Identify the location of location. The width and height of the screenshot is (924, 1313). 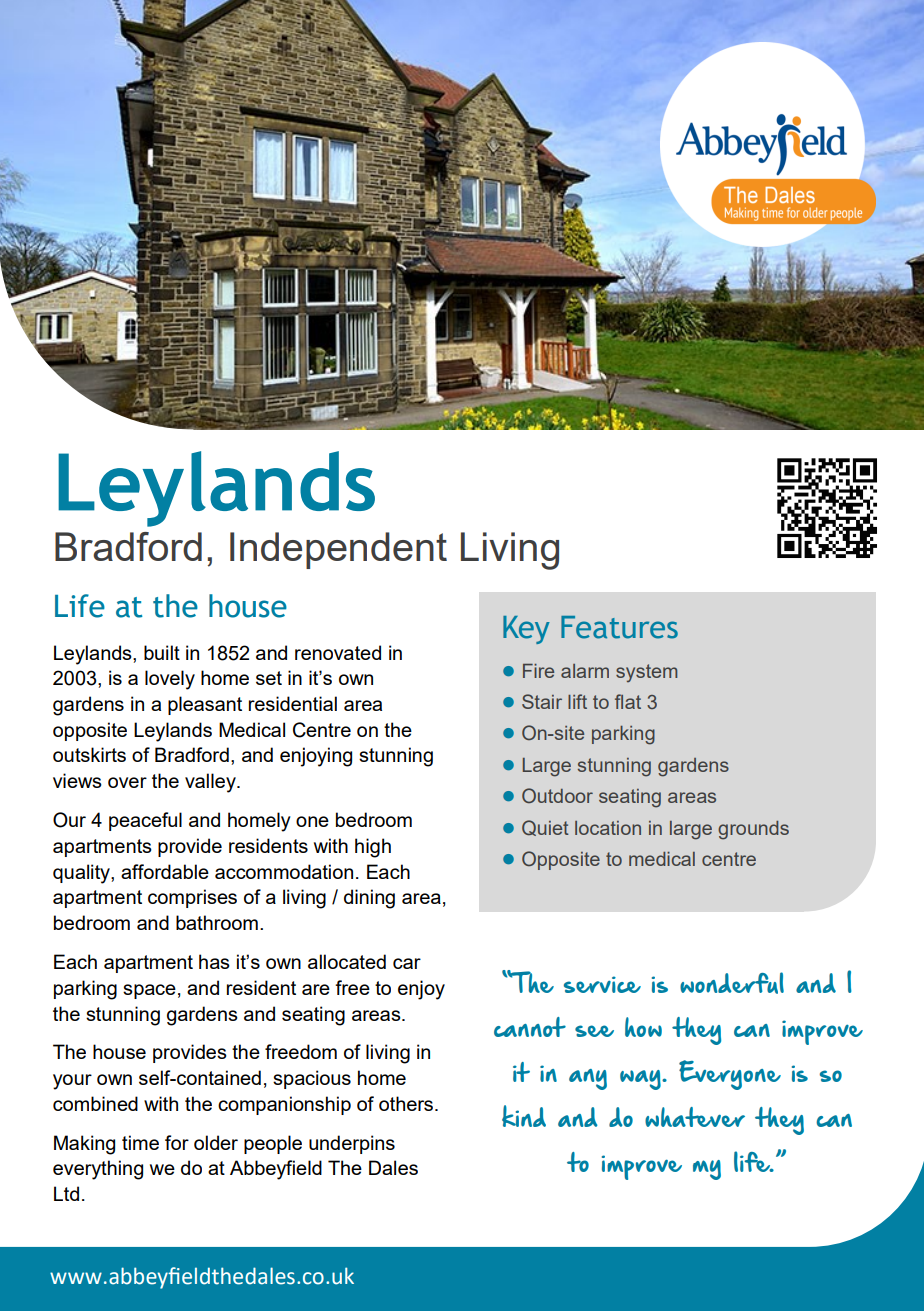
(608, 828).
